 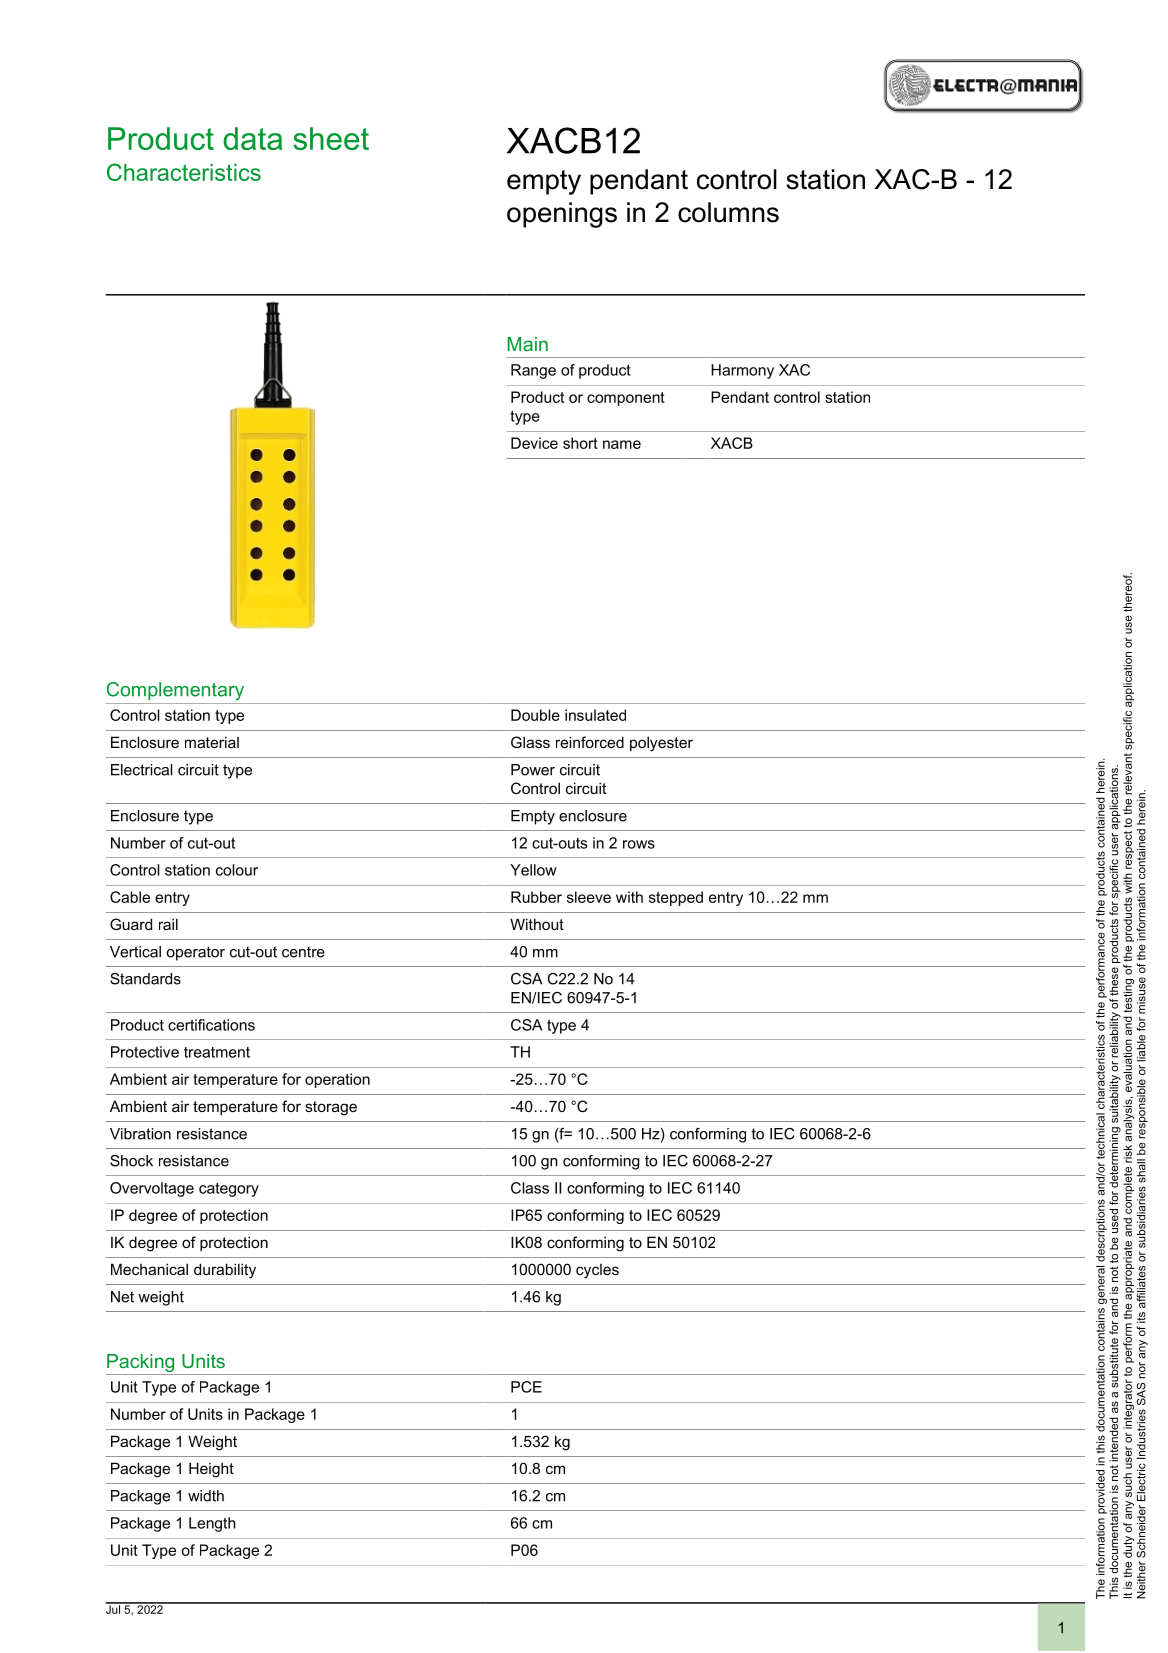 I want to click on stepped, so click(x=676, y=898).
